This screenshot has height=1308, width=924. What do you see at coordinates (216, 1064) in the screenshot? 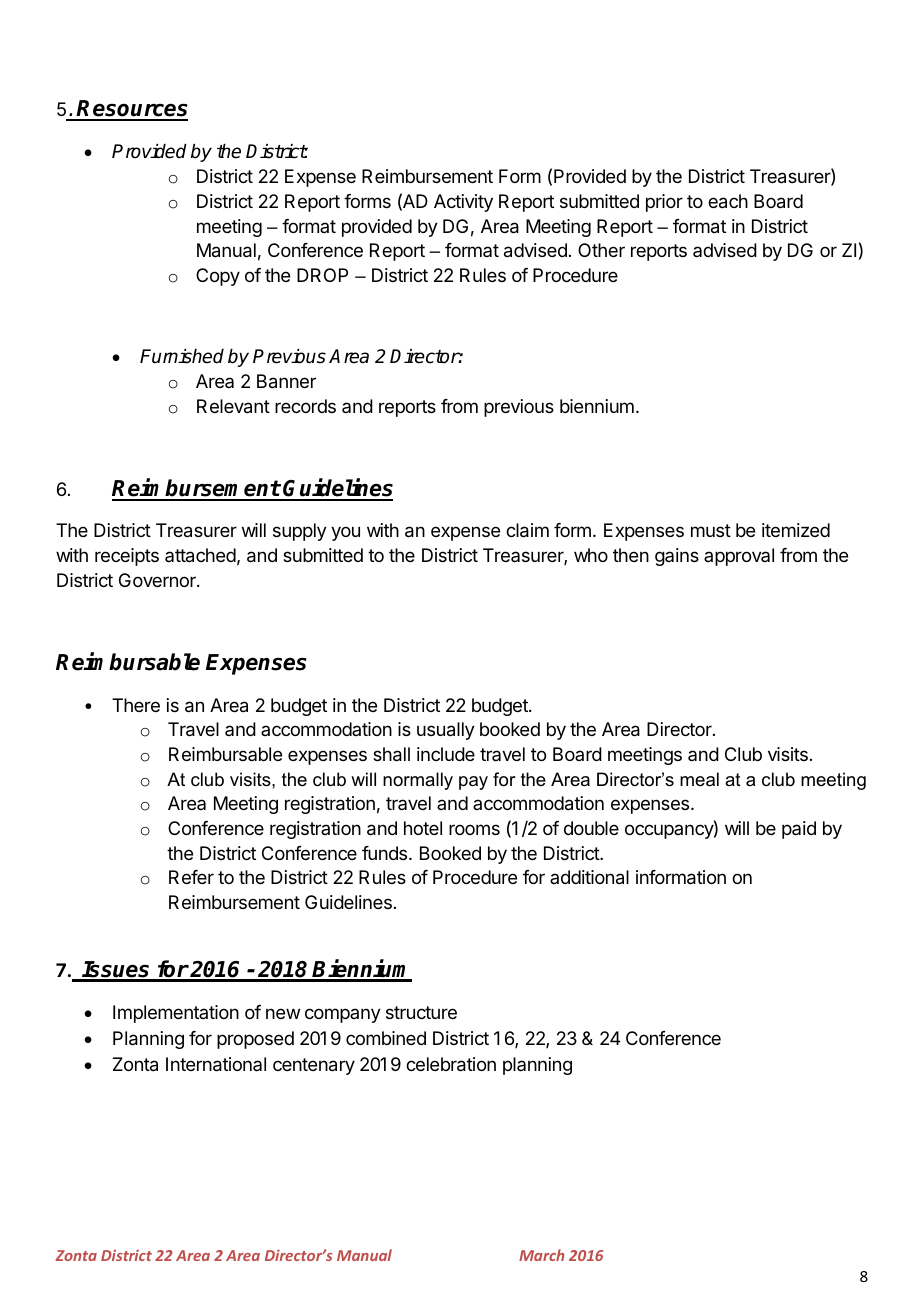
I see `International` at bounding box center [216, 1064].
